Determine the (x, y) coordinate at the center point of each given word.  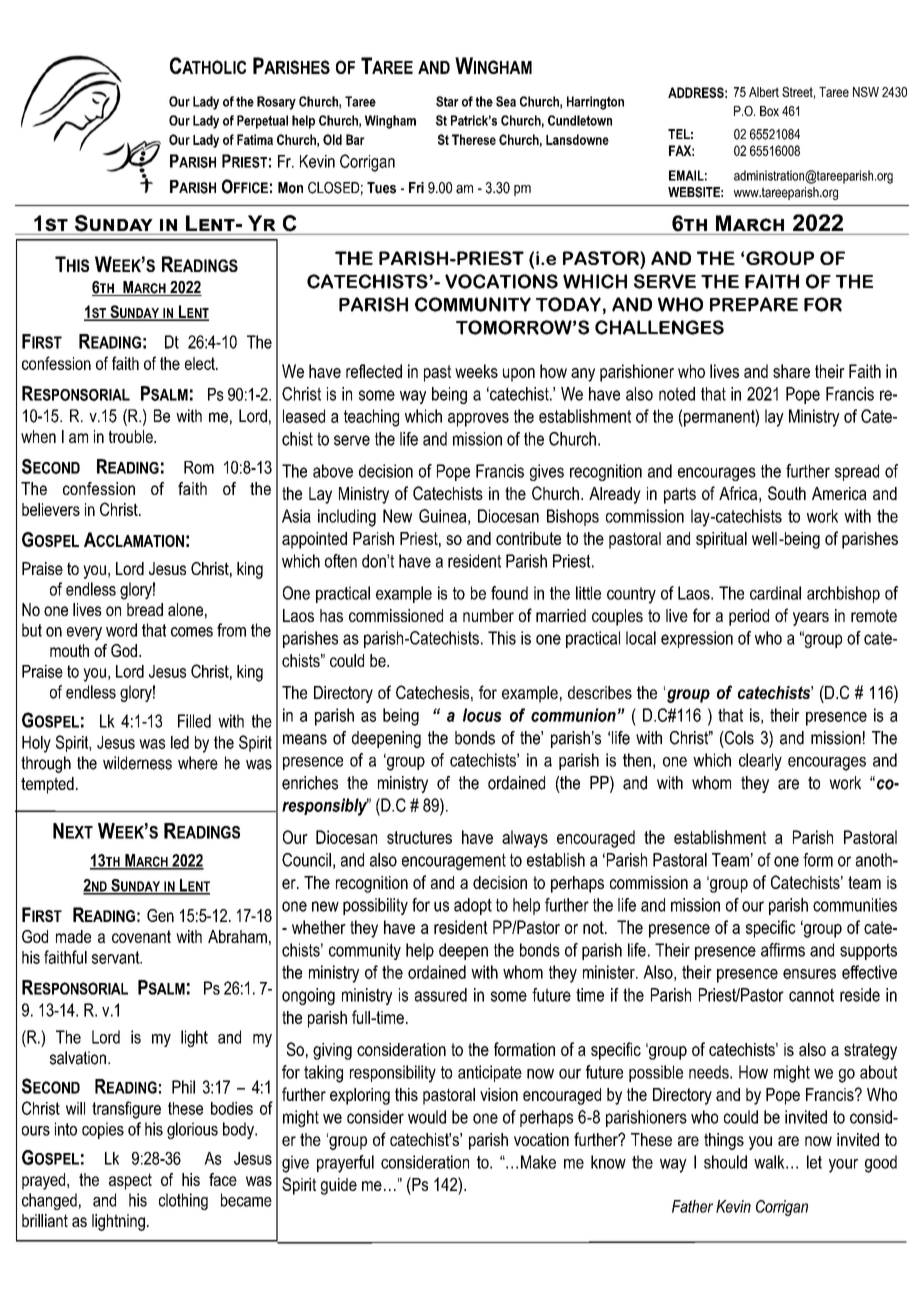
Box (769, 111)
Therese (474, 139)
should (725, 1162)
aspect (130, 1181)
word (121, 630)
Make (538, 1162)
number (488, 615)
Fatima (255, 139)
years (811, 619)
